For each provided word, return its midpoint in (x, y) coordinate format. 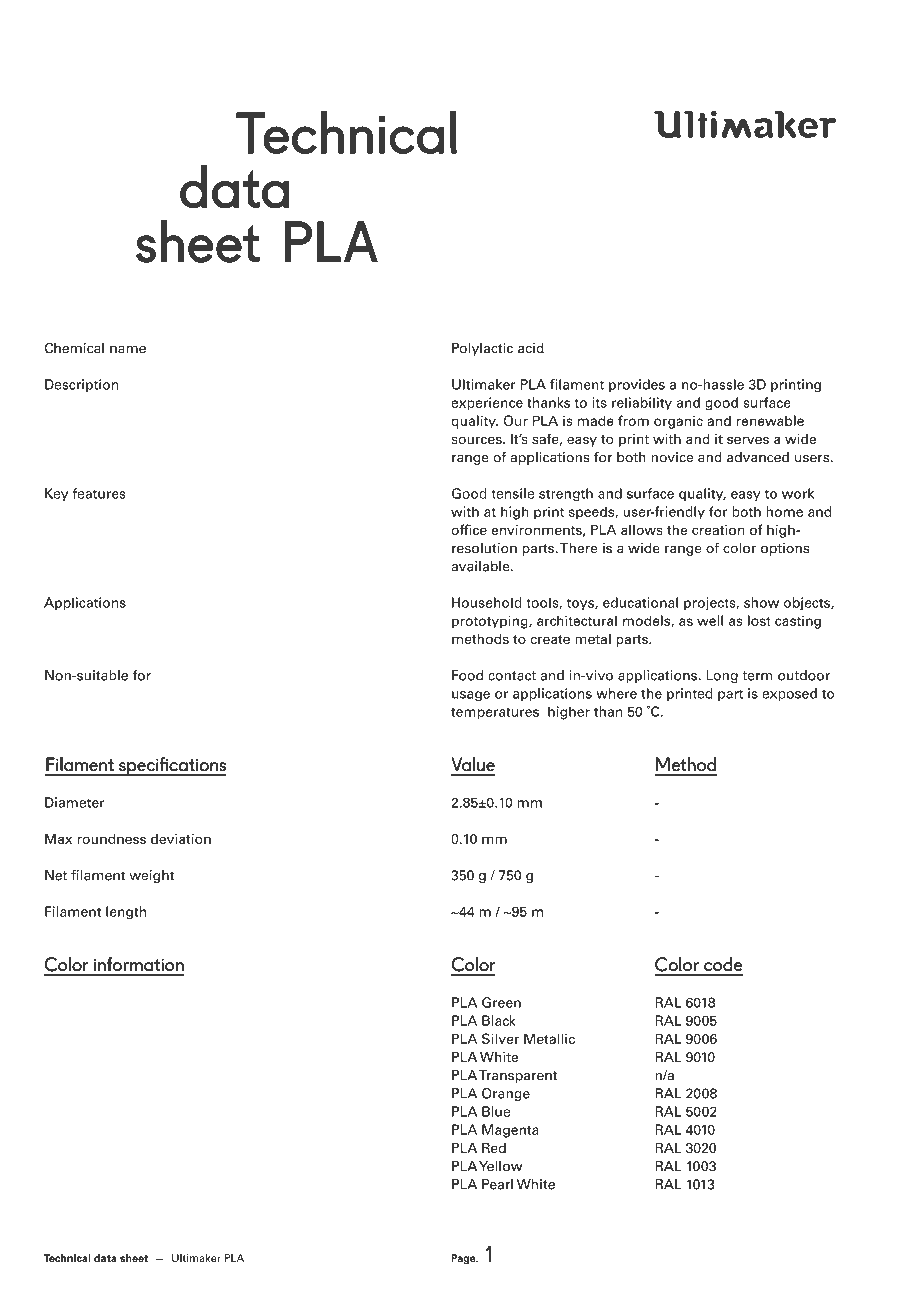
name (128, 350)
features (99, 493)
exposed (789, 694)
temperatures (495, 714)
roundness (112, 838)
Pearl (497, 1184)
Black (498, 1020)
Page (464, 1259)
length (126, 913)
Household (487, 602)
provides (637, 385)
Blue (496, 1111)
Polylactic (482, 349)
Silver (500, 1038)
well (710, 620)
